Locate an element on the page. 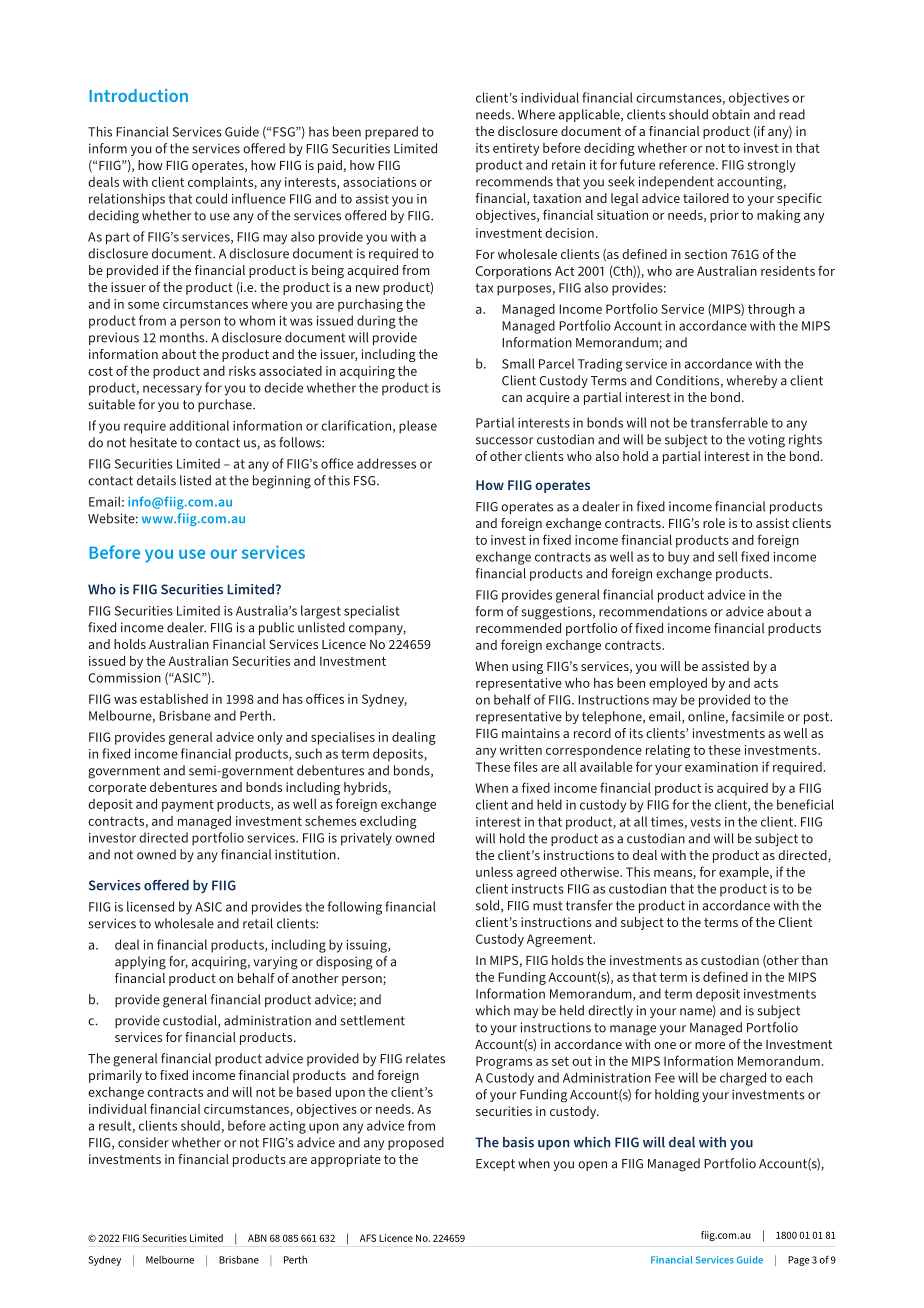 The width and height of the page is (924, 1308). ABN is located at coordinates (257, 1238).
